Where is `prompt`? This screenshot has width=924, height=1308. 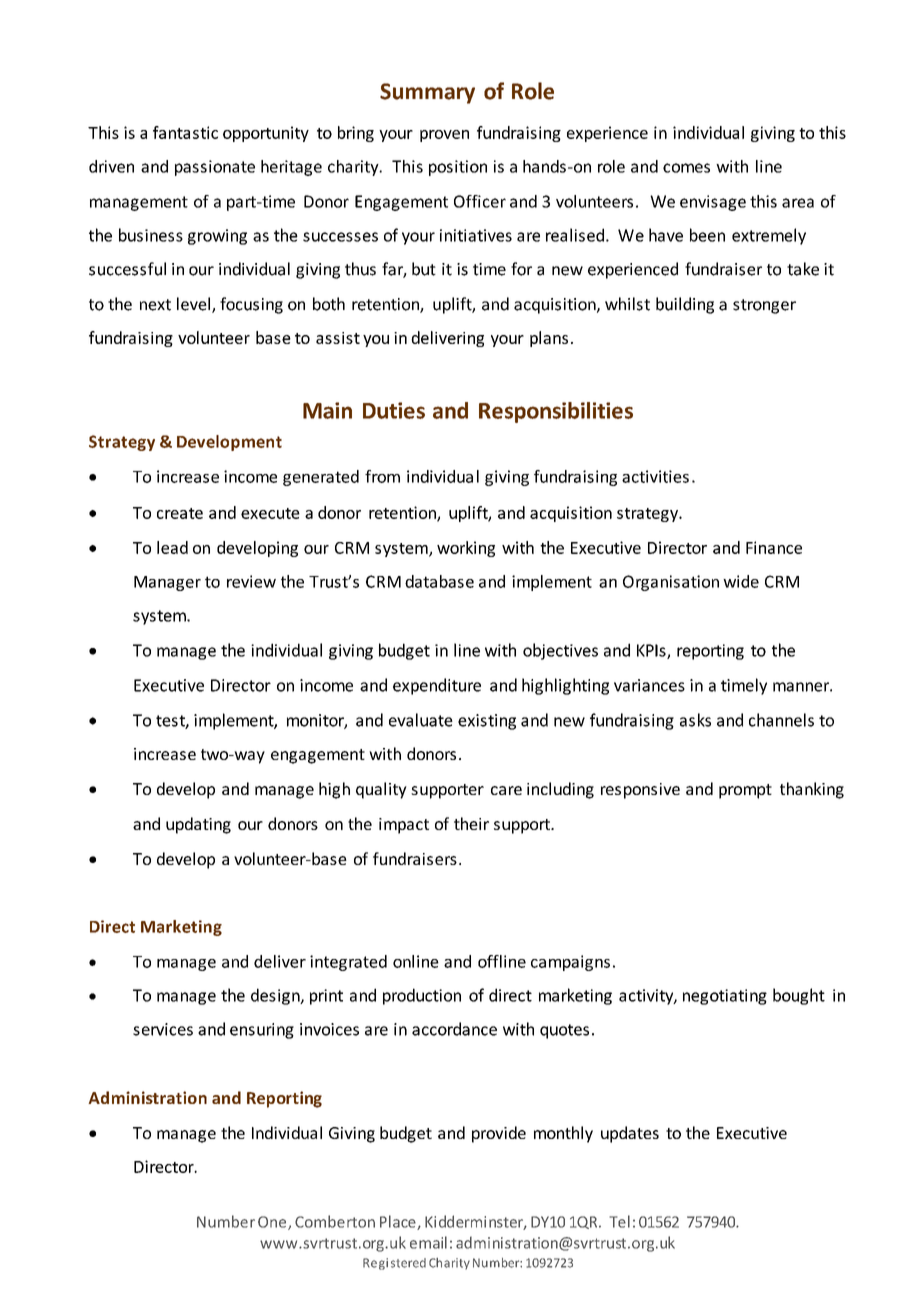
prompt is located at coordinates (745, 791).
